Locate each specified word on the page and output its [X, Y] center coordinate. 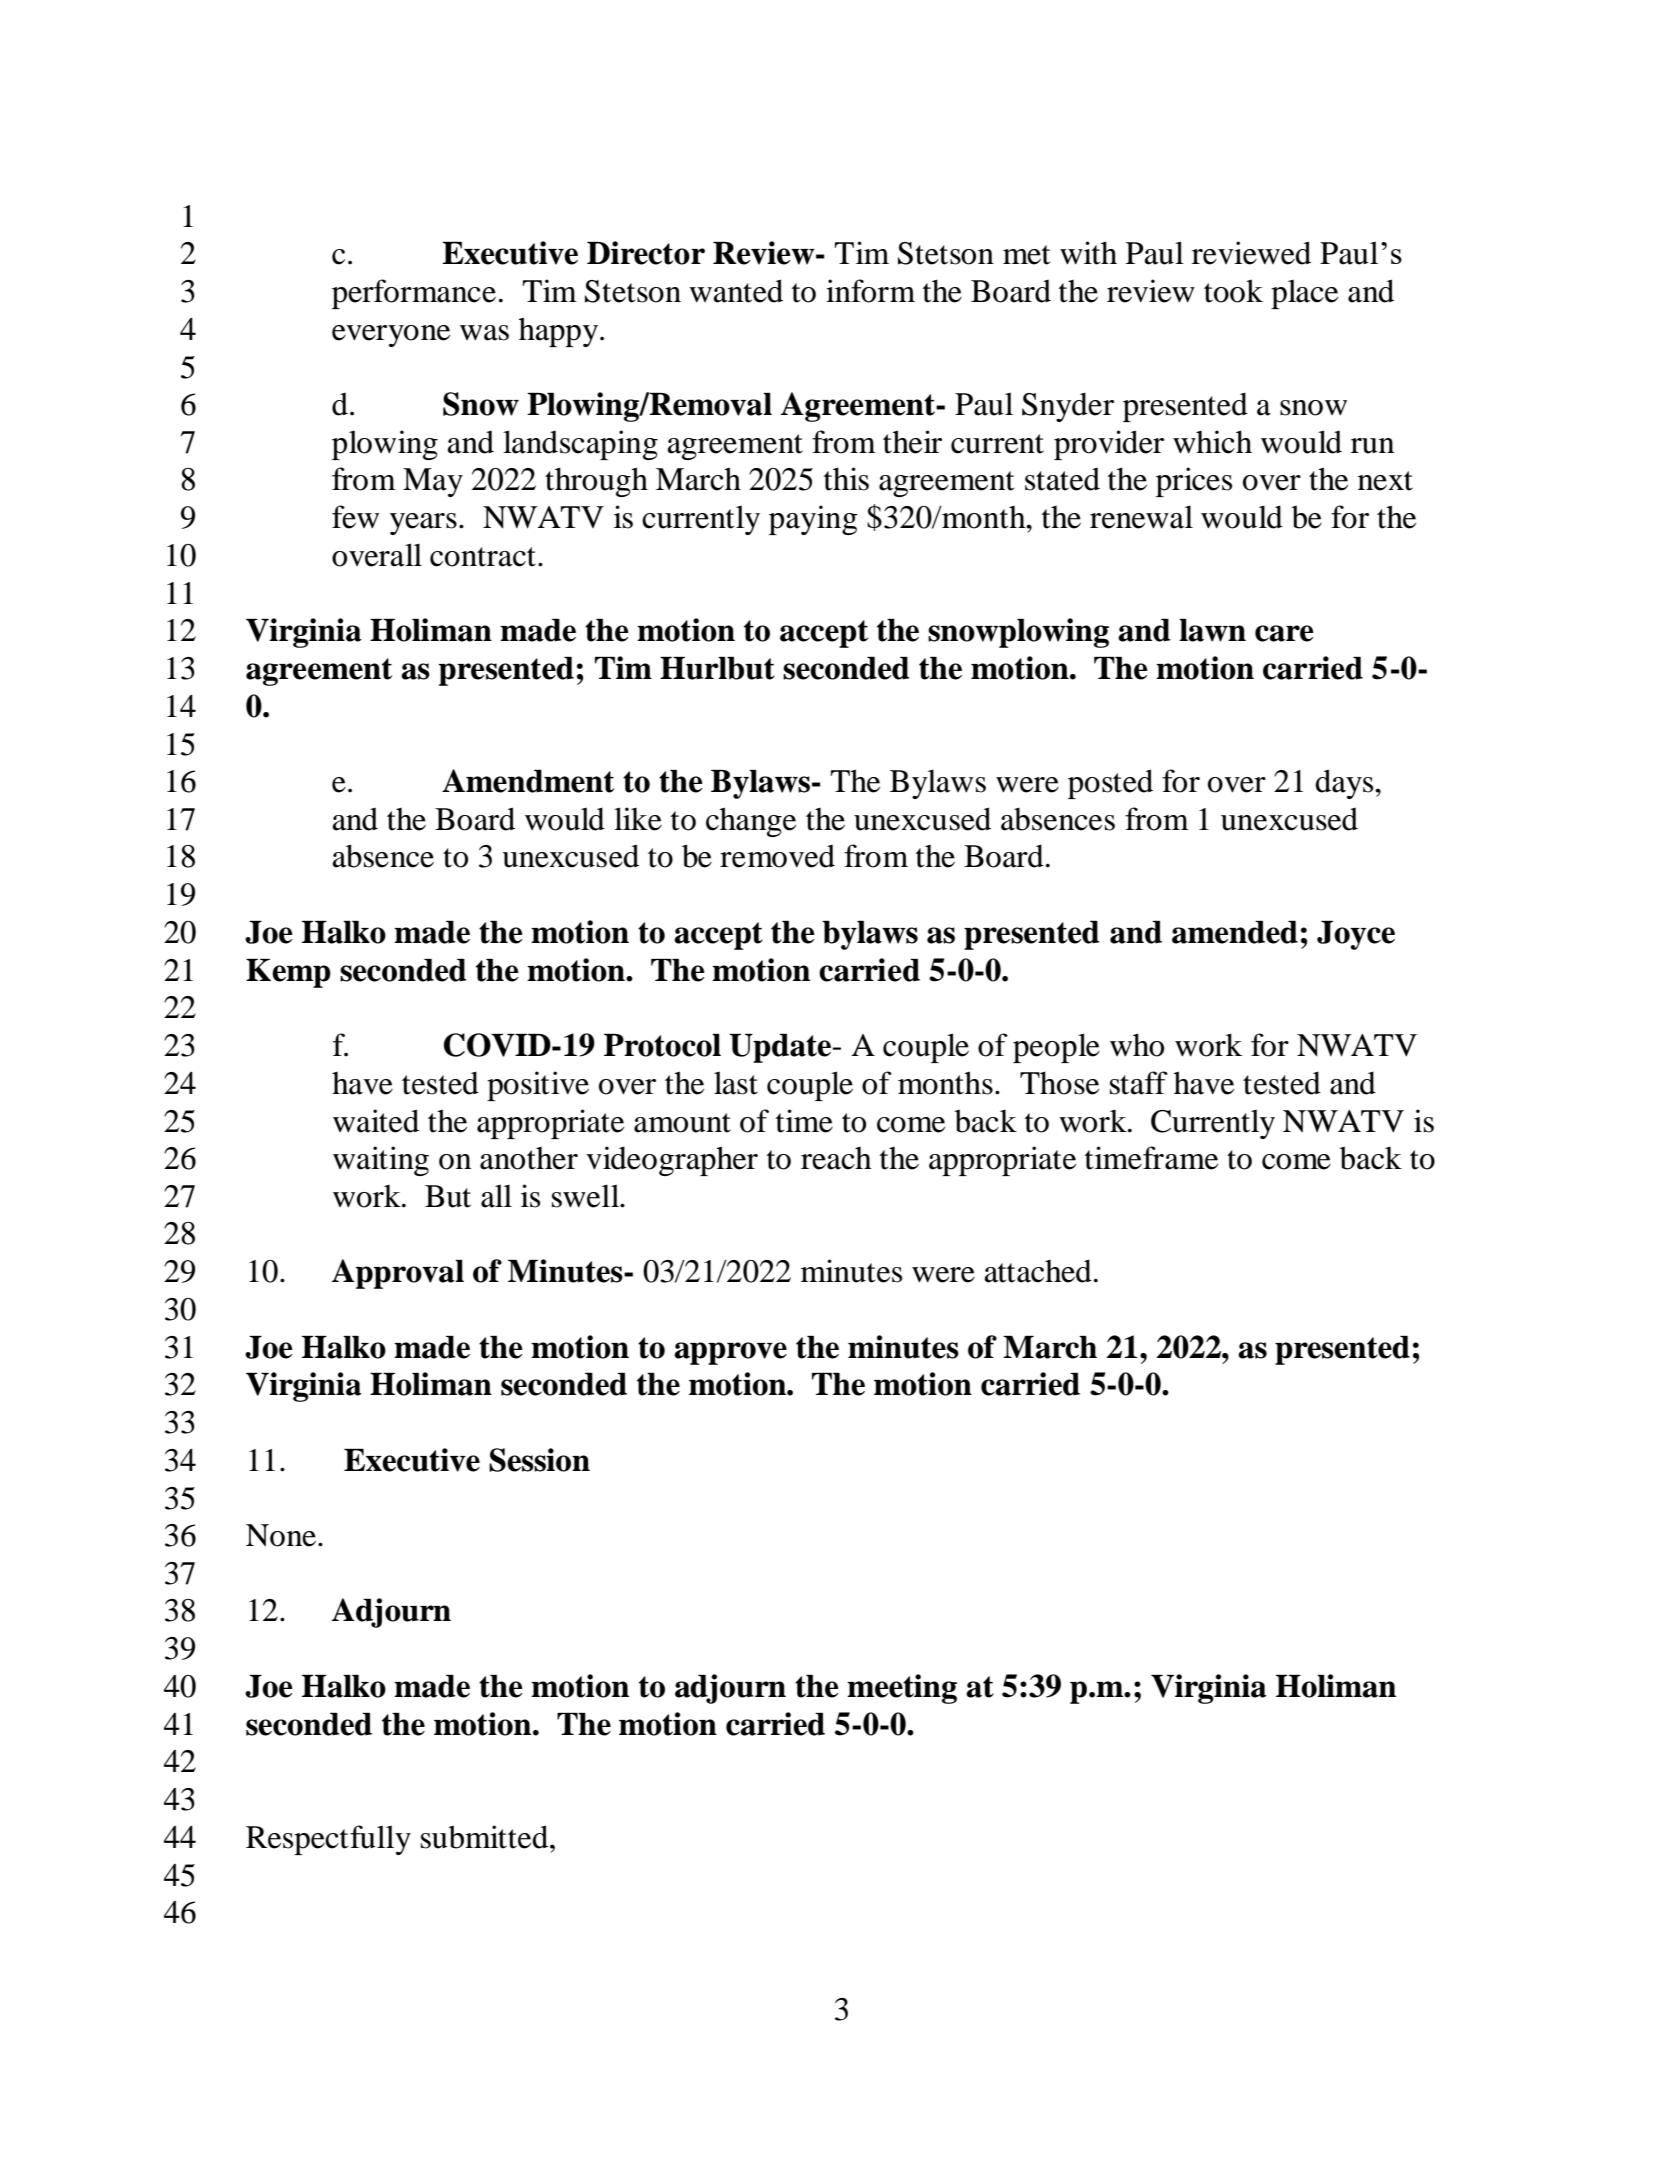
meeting [902, 1689]
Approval [398, 1274]
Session [539, 1460]
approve [730, 1353]
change [751, 822]
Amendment [528, 781]
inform [870, 291]
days [1345, 784]
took [1233, 291]
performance [414, 294]
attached [1038, 1271]
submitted [486, 1837]
